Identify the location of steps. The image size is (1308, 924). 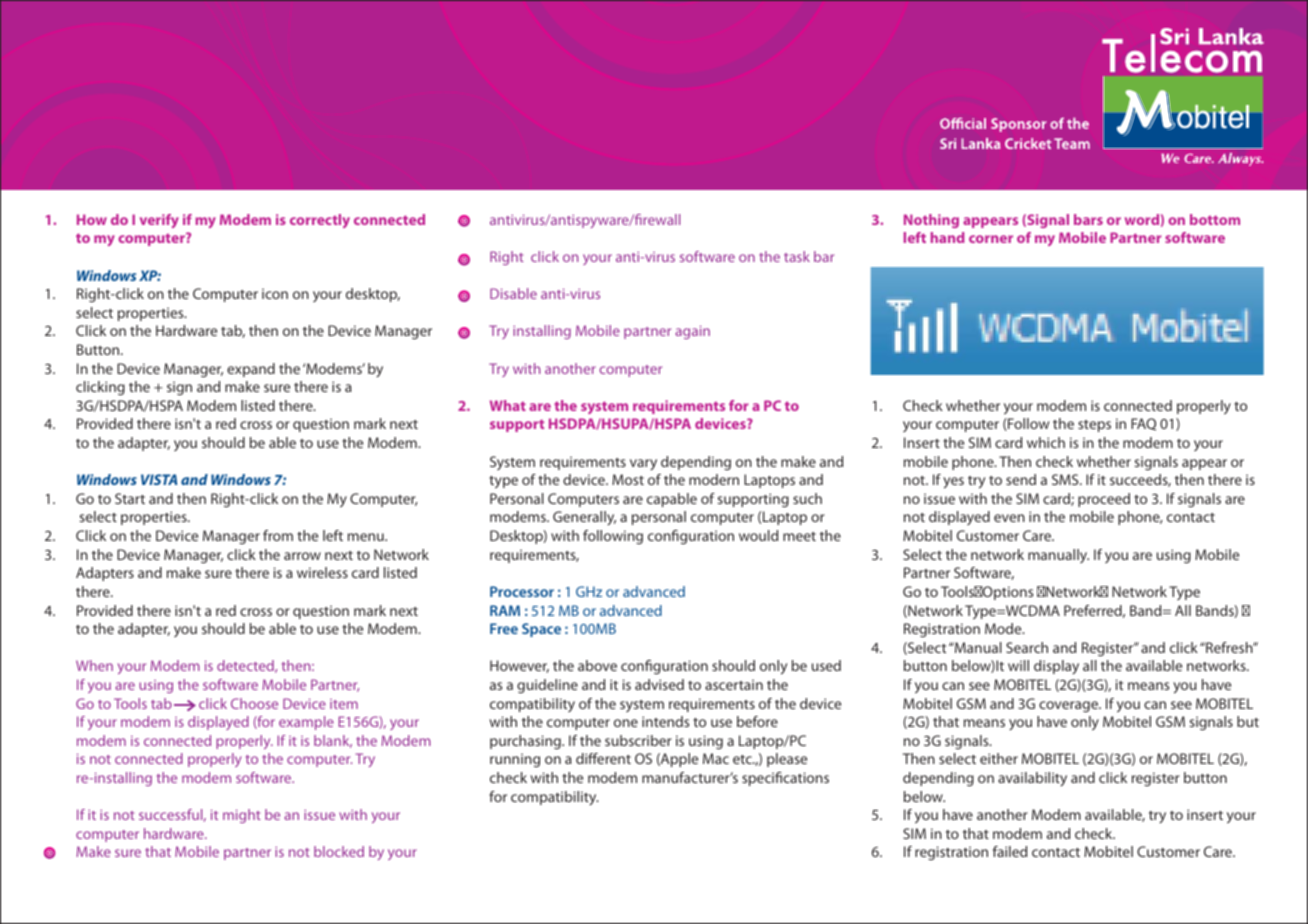
(1094, 426).
